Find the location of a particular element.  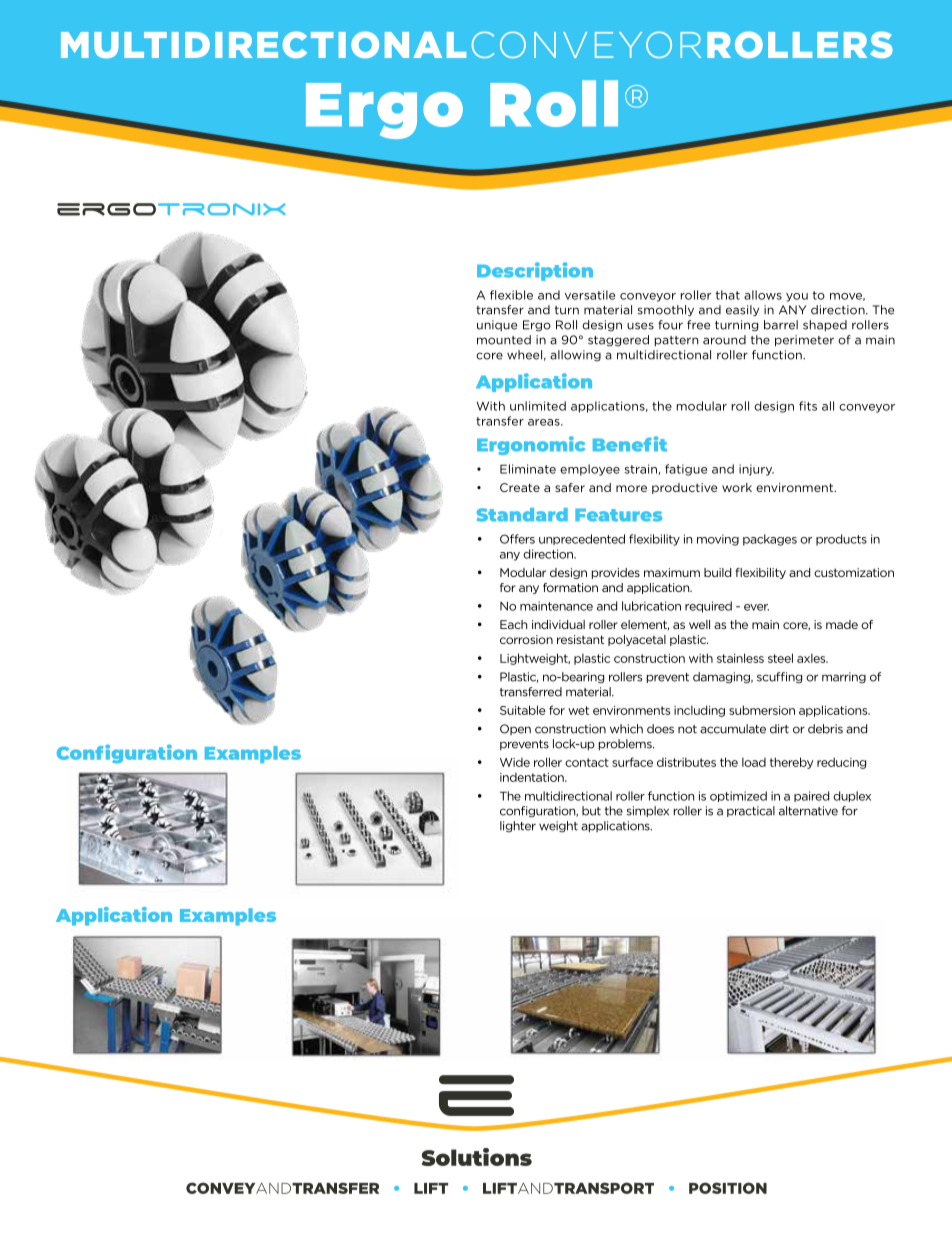

maximum is located at coordinates (672, 572).
